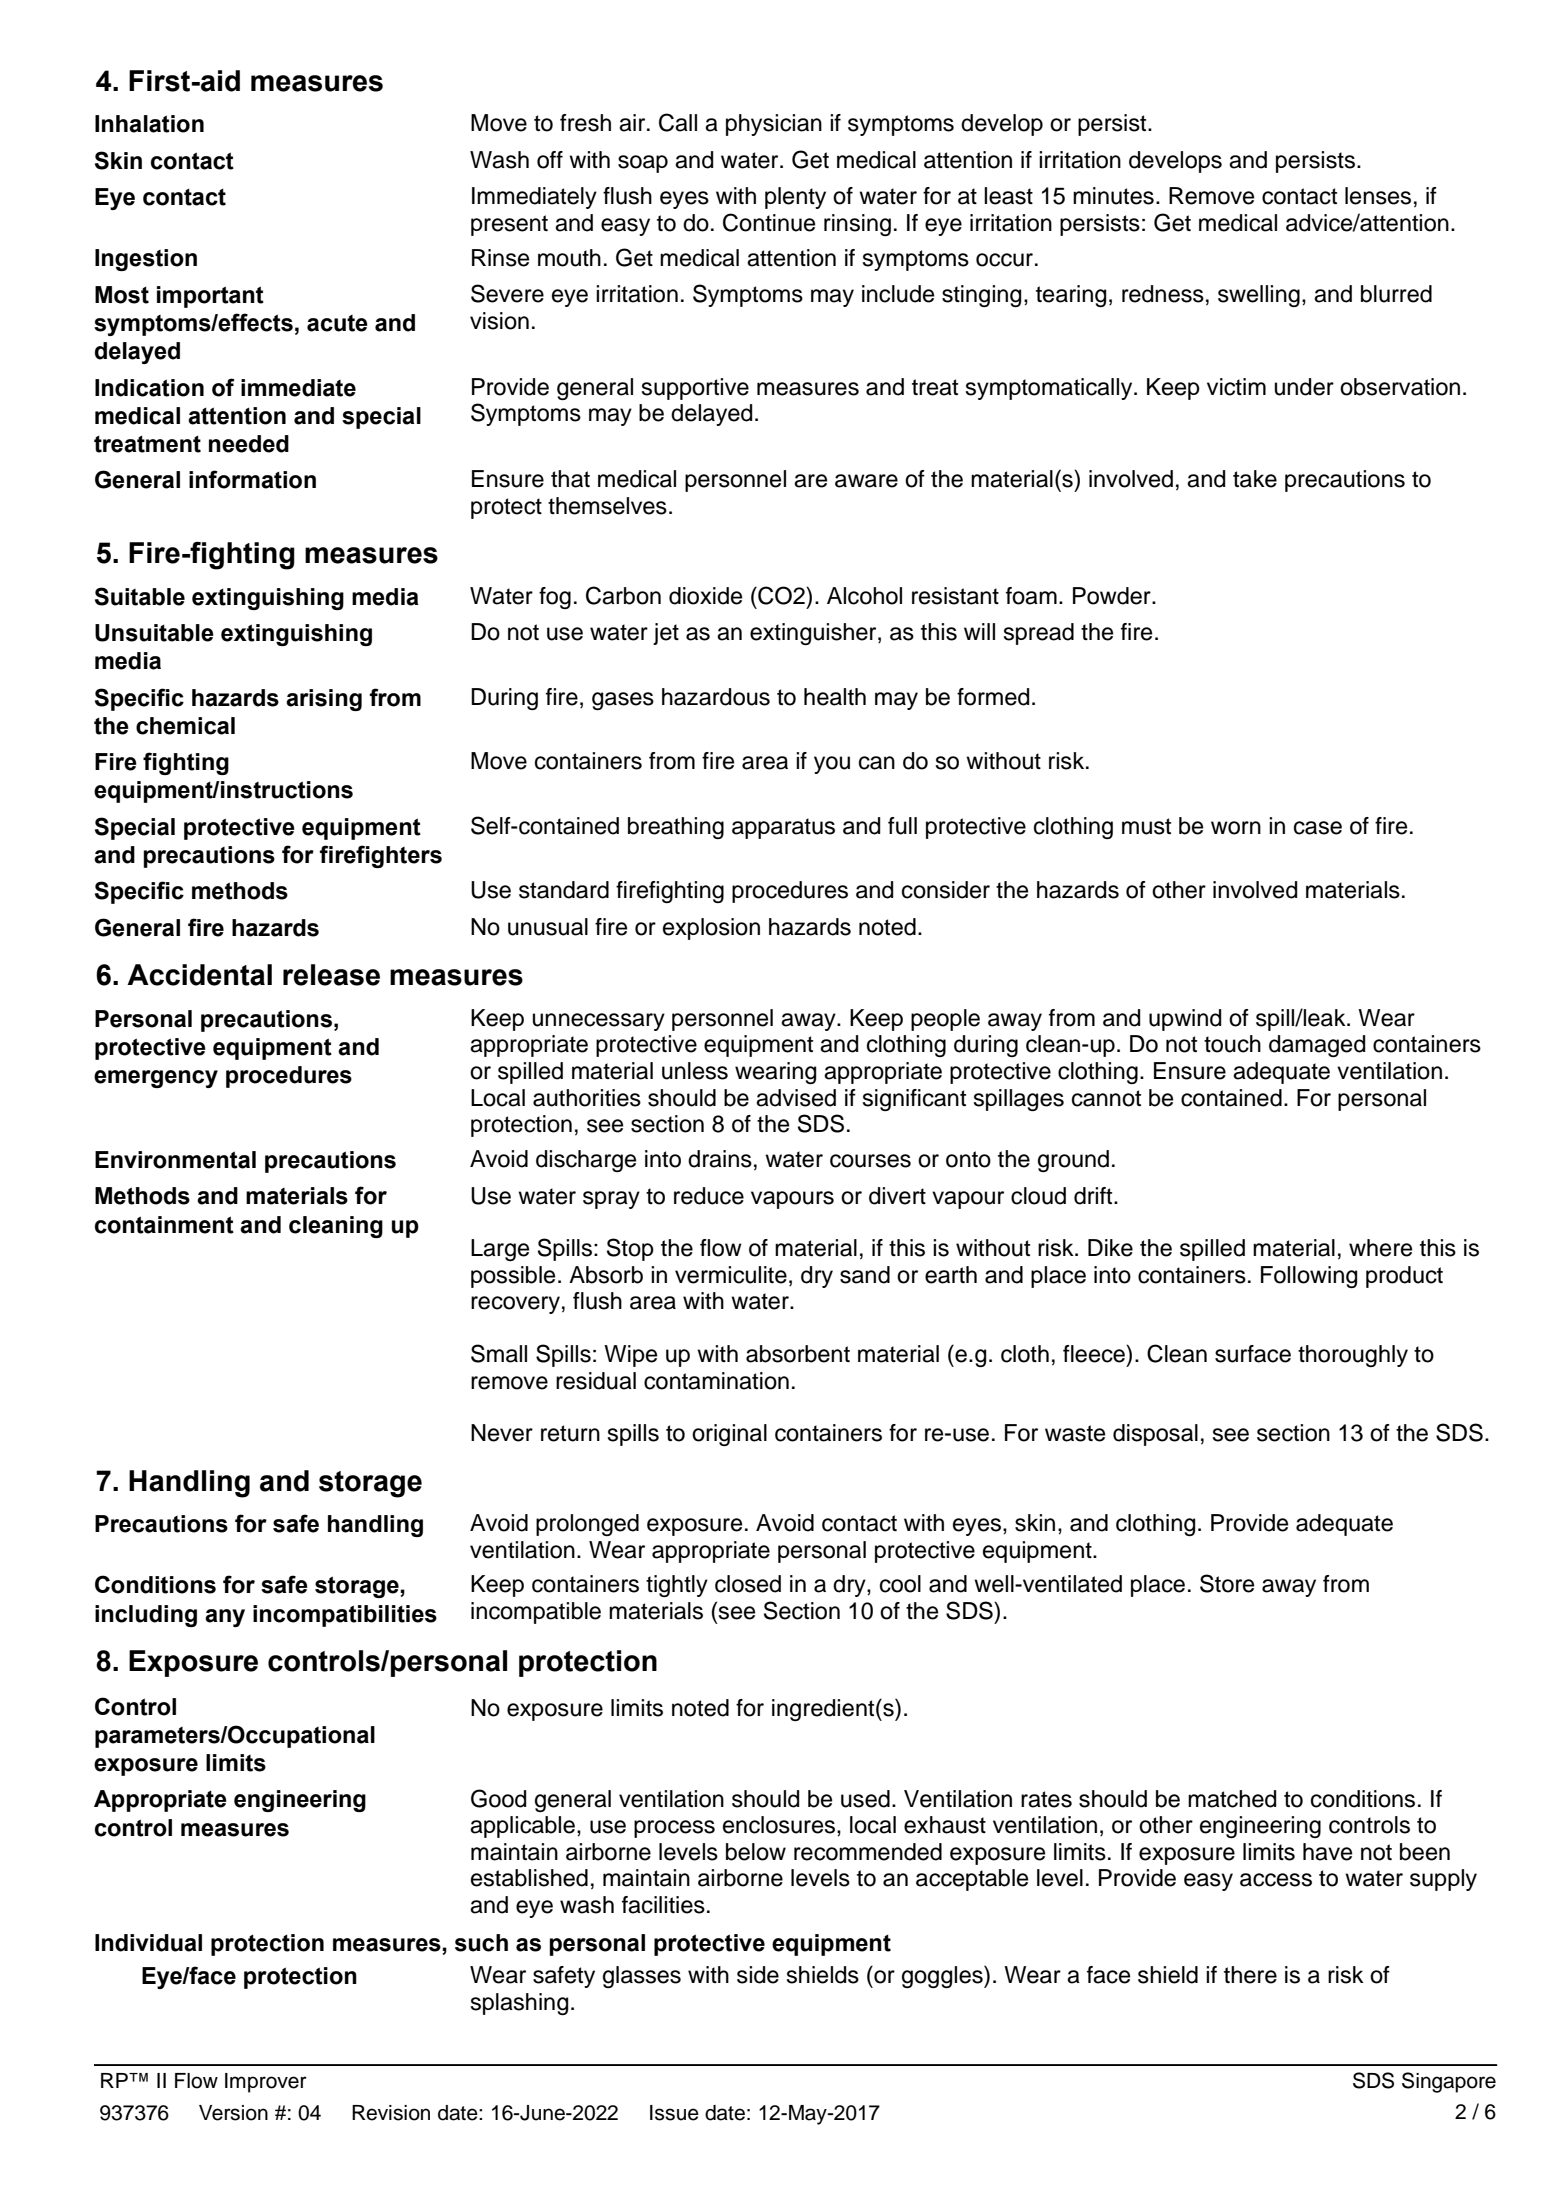 The width and height of the screenshot is (1554, 2199). What do you see at coordinates (266, 2083) in the screenshot?
I see `Improver` at bounding box center [266, 2083].
